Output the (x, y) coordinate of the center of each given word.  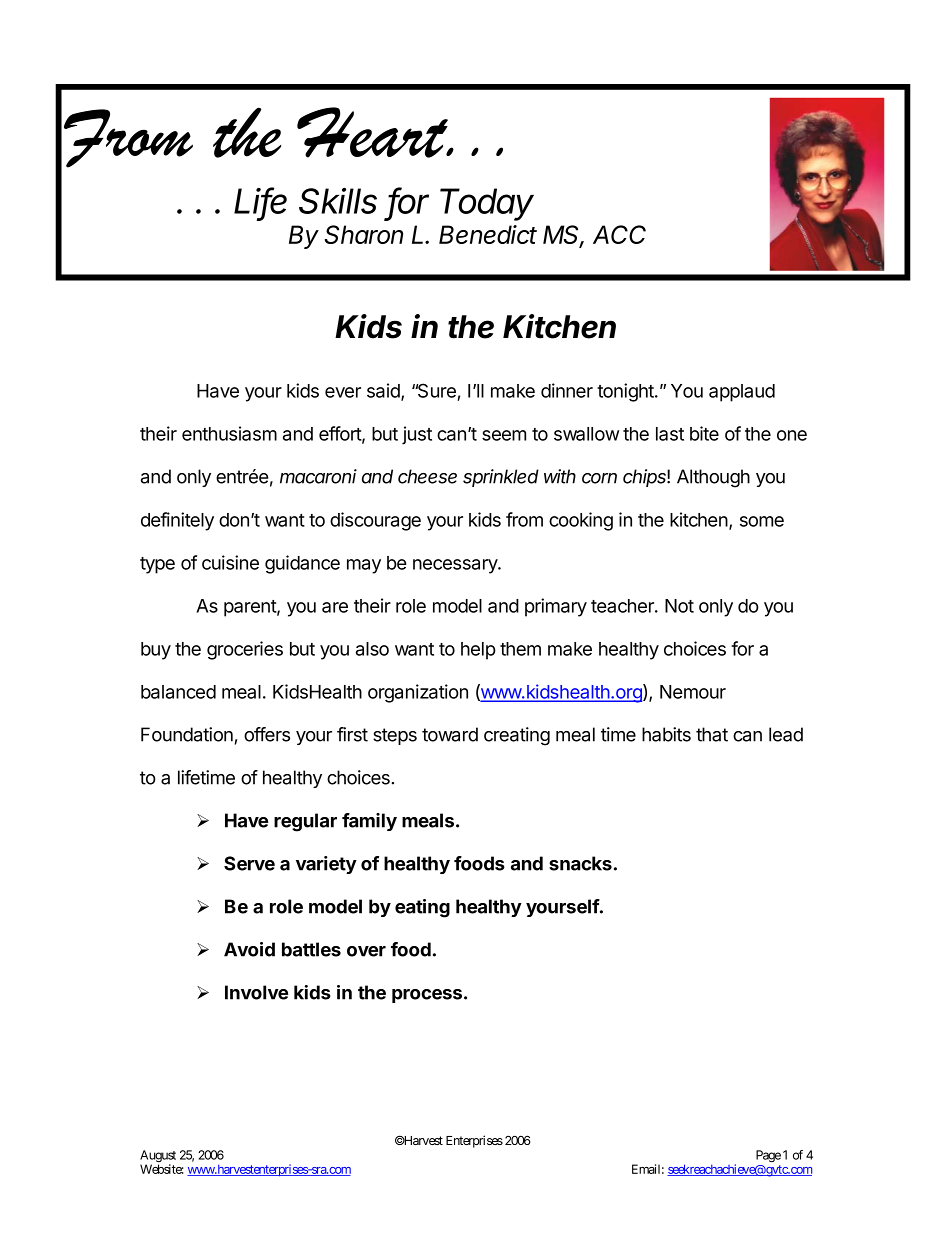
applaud (742, 393)
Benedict (488, 234)
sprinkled (501, 478)
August (158, 1157)
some (762, 521)
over (366, 951)
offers (267, 734)
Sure (436, 392)
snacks (580, 863)
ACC (619, 234)
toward (450, 734)
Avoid (249, 949)
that (712, 734)
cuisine (230, 562)
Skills (338, 201)
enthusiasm (229, 433)
